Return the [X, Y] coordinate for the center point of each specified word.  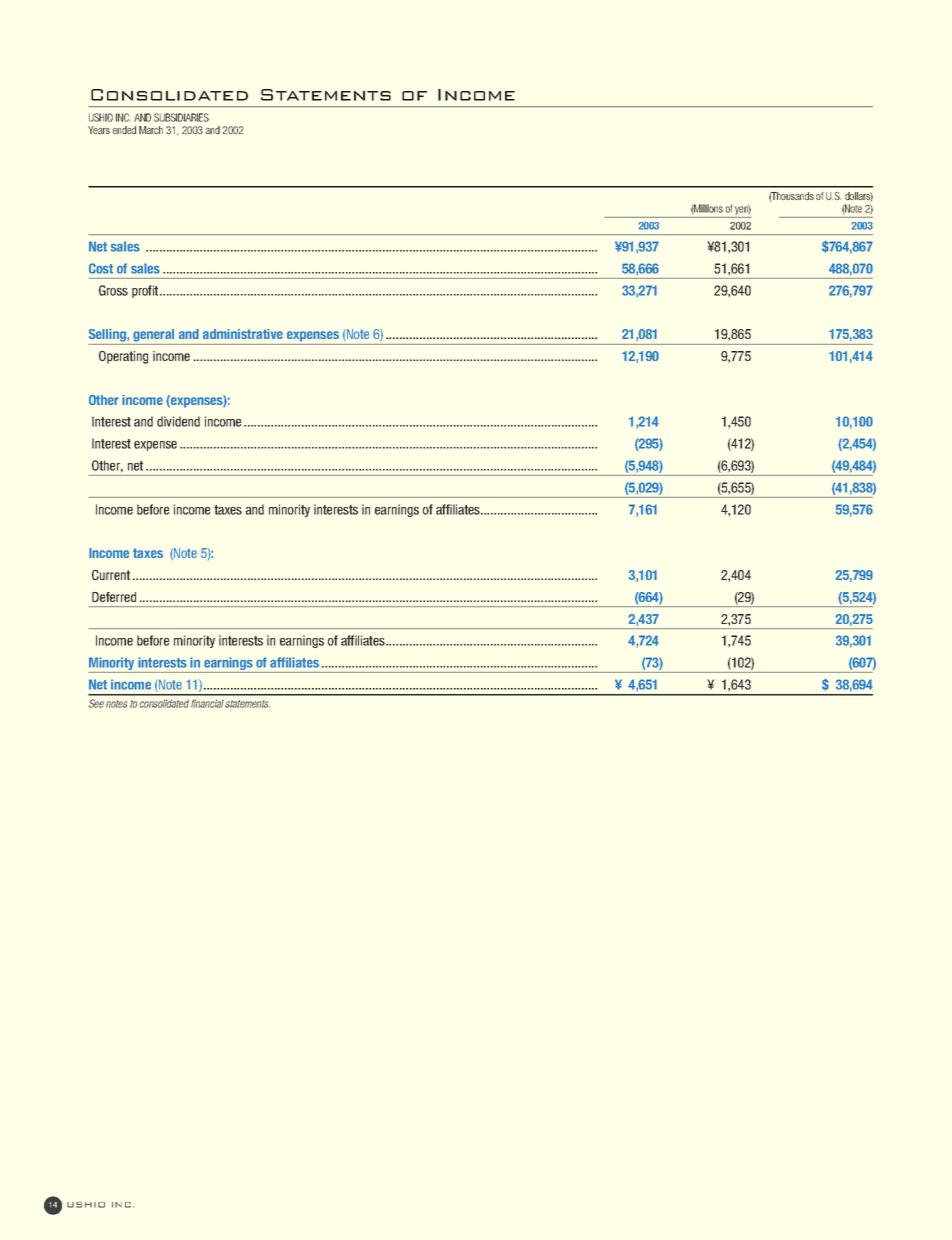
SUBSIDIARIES [181, 117]
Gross [113, 290]
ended [124, 130]
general [153, 335]
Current [111, 575]
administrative [243, 334]
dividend [178, 421]
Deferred [114, 597]
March [151, 130]
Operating [123, 357]
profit [146, 291]
